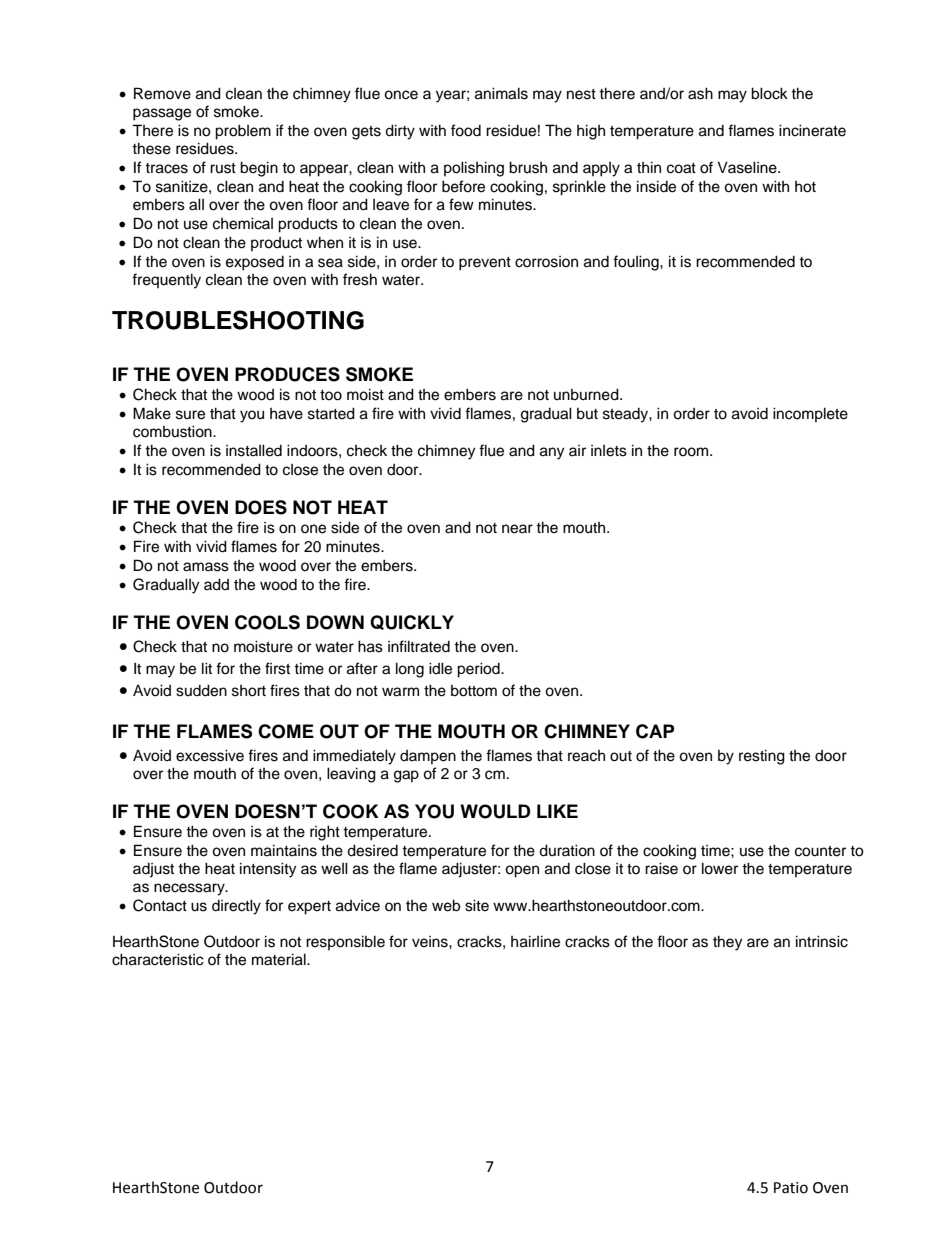 The width and height of the document is (952, 1233). I want to click on food, so click(466, 130).
